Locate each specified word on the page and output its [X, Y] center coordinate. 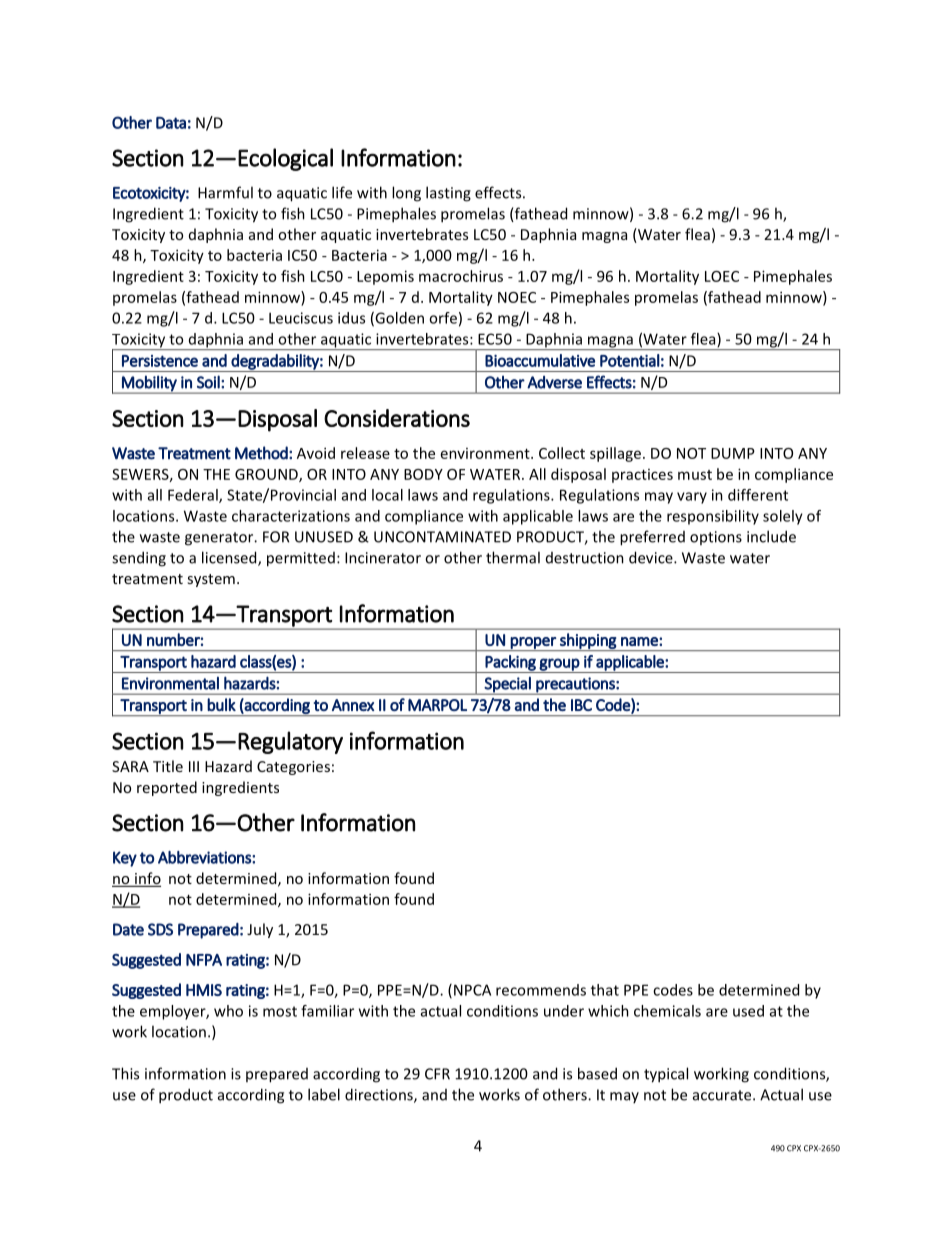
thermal [513, 557]
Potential [630, 360]
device [652, 557]
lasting [448, 194]
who [228, 1011]
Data [171, 123]
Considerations [397, 418]
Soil [209, 382]
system [211, 580]
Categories [293, 768]
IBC [581, 705]
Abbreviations [205, 857]
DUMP [733, 453]
